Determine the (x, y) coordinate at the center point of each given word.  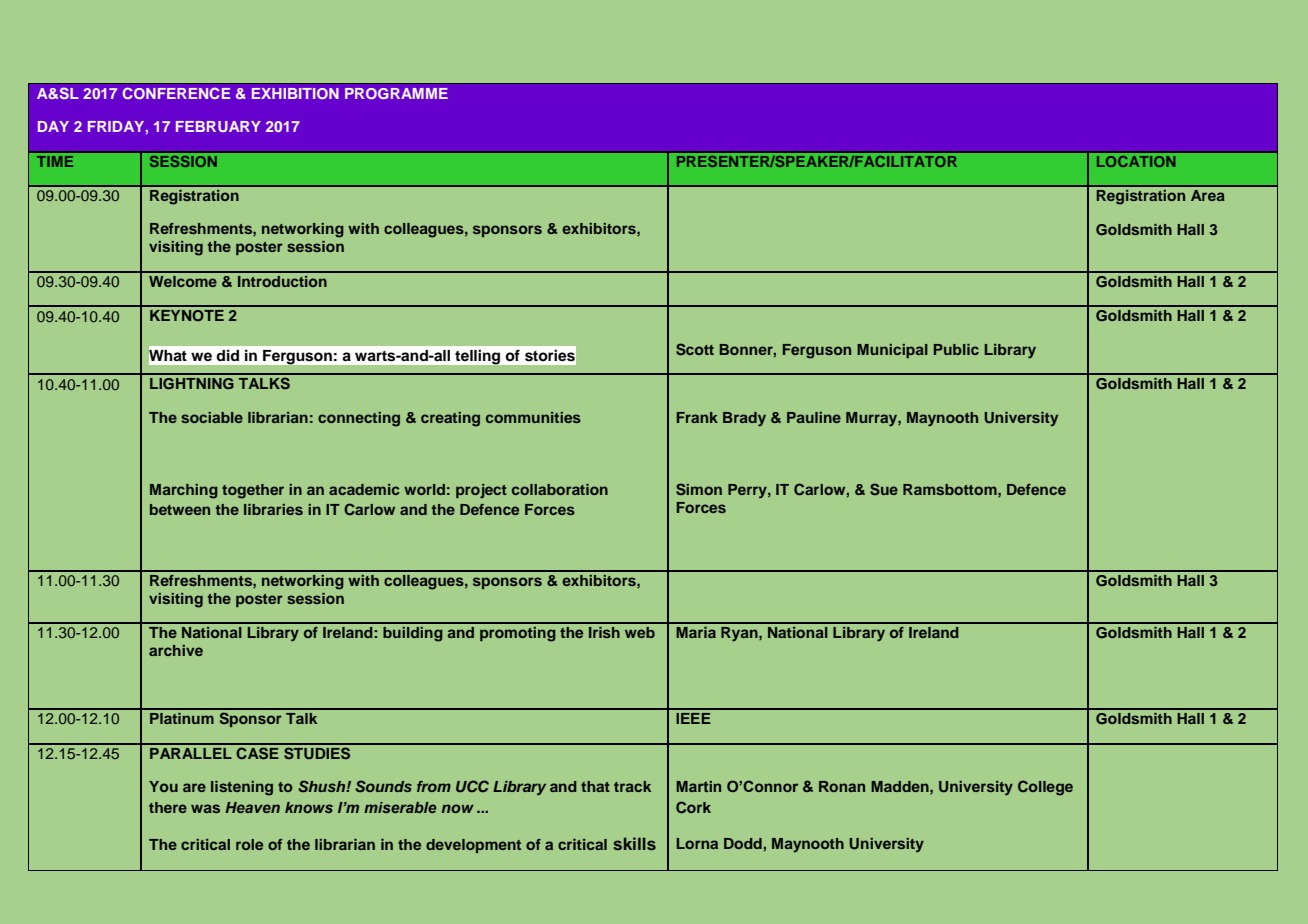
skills (634, 843)
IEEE (693, 718)
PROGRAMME (396, 93)
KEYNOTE (187, 315)
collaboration (560, 489)
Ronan (842, 786)
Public (956, 349)
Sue (884, 489)
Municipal (892, 351)
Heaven (252, 807)
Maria (696, 632)
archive (176, 650)
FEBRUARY (218, 126)
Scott (695, 349)
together (253, 491)
